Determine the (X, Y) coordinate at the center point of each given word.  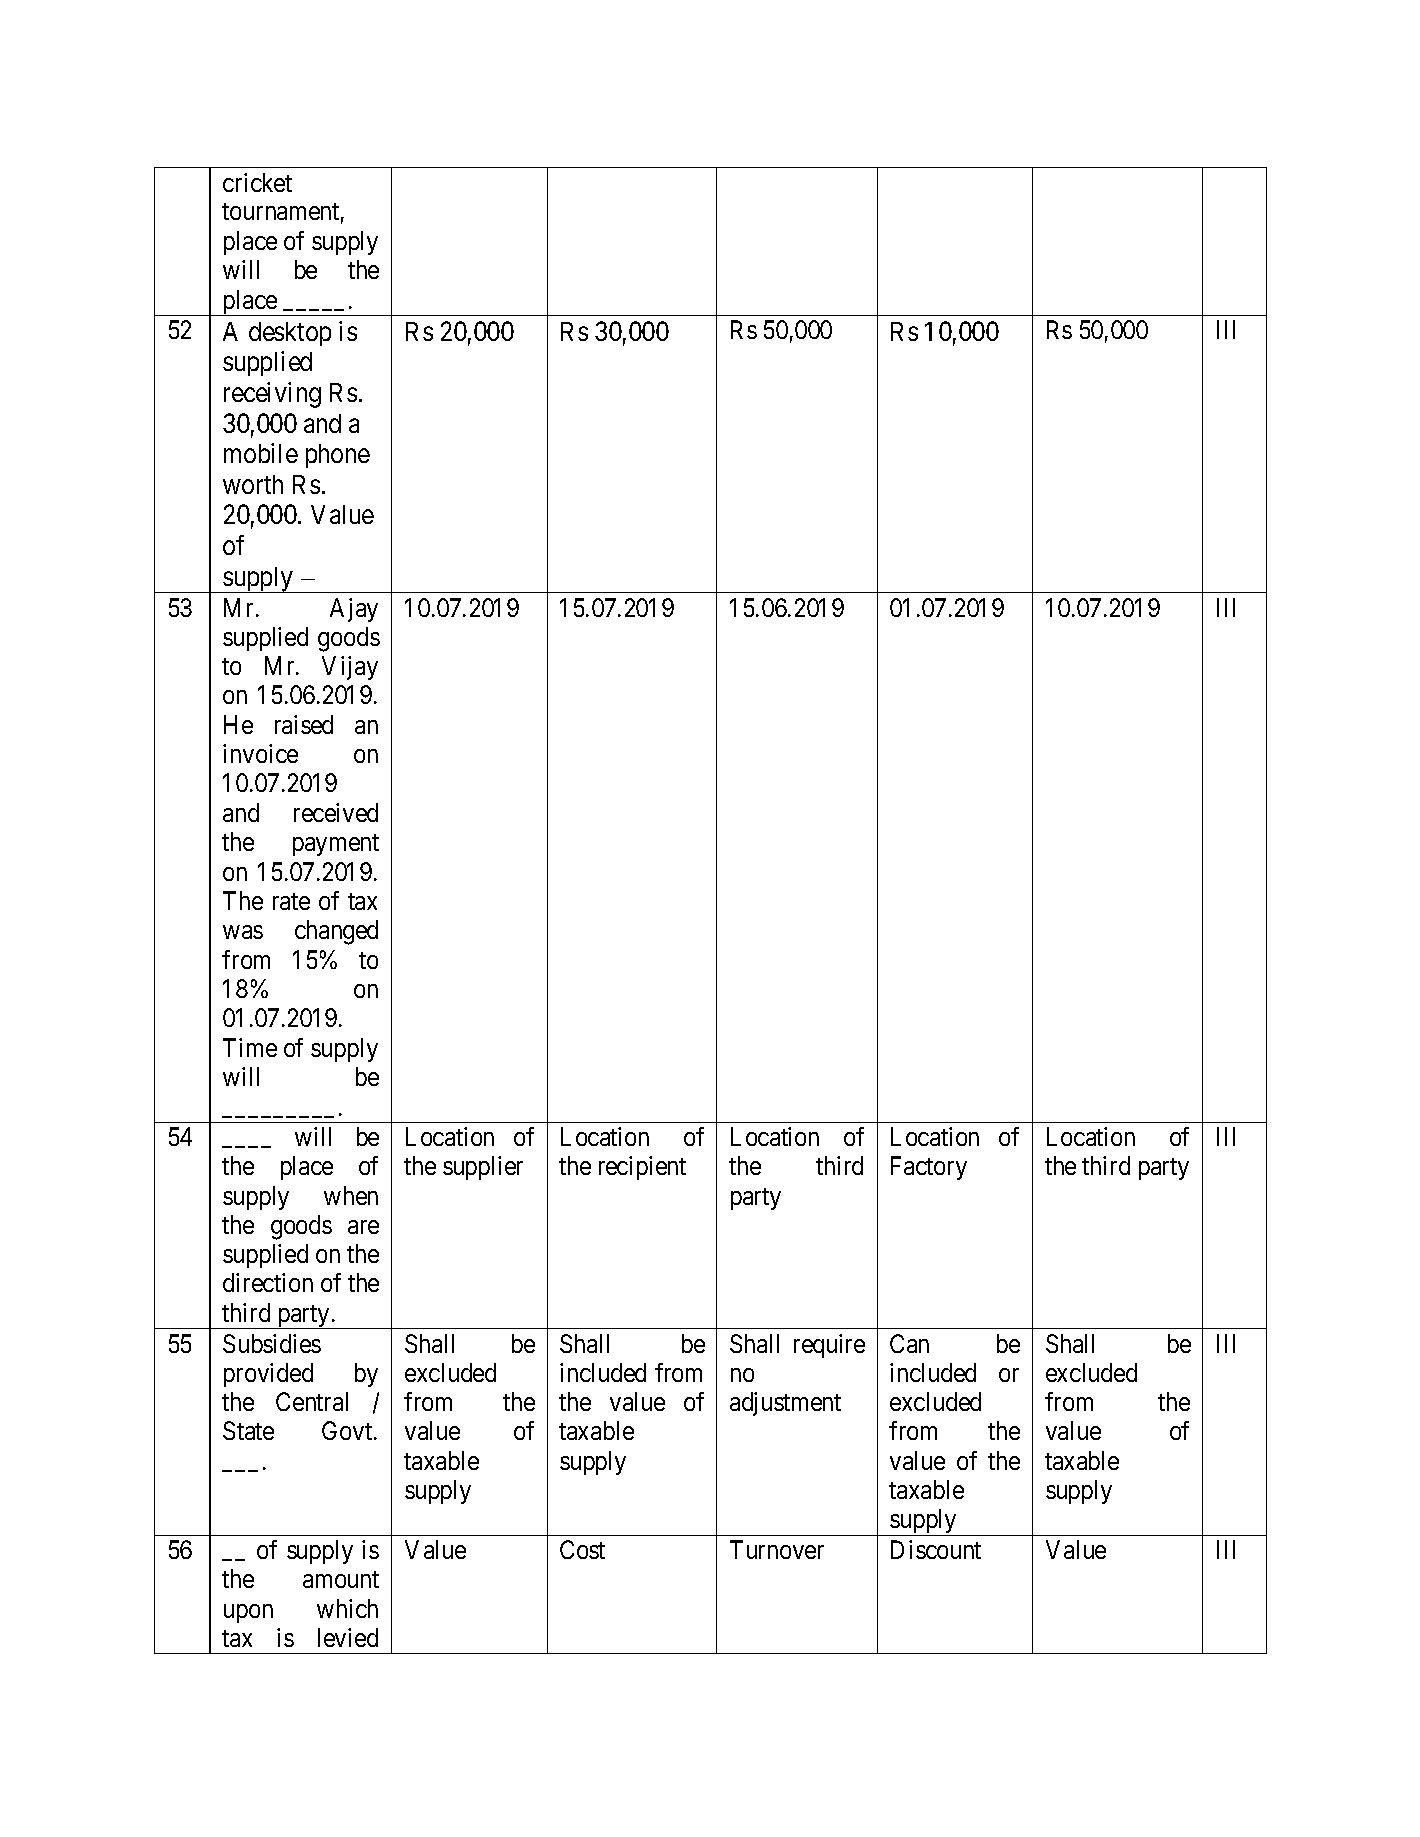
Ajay (354, 610)
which (347, 1608)
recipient (642, 1168)
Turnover (777, 1549)
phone (338, 456)
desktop (290, 334)
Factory (929, 1168)
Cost (582, 1549)
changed (336, 932)
